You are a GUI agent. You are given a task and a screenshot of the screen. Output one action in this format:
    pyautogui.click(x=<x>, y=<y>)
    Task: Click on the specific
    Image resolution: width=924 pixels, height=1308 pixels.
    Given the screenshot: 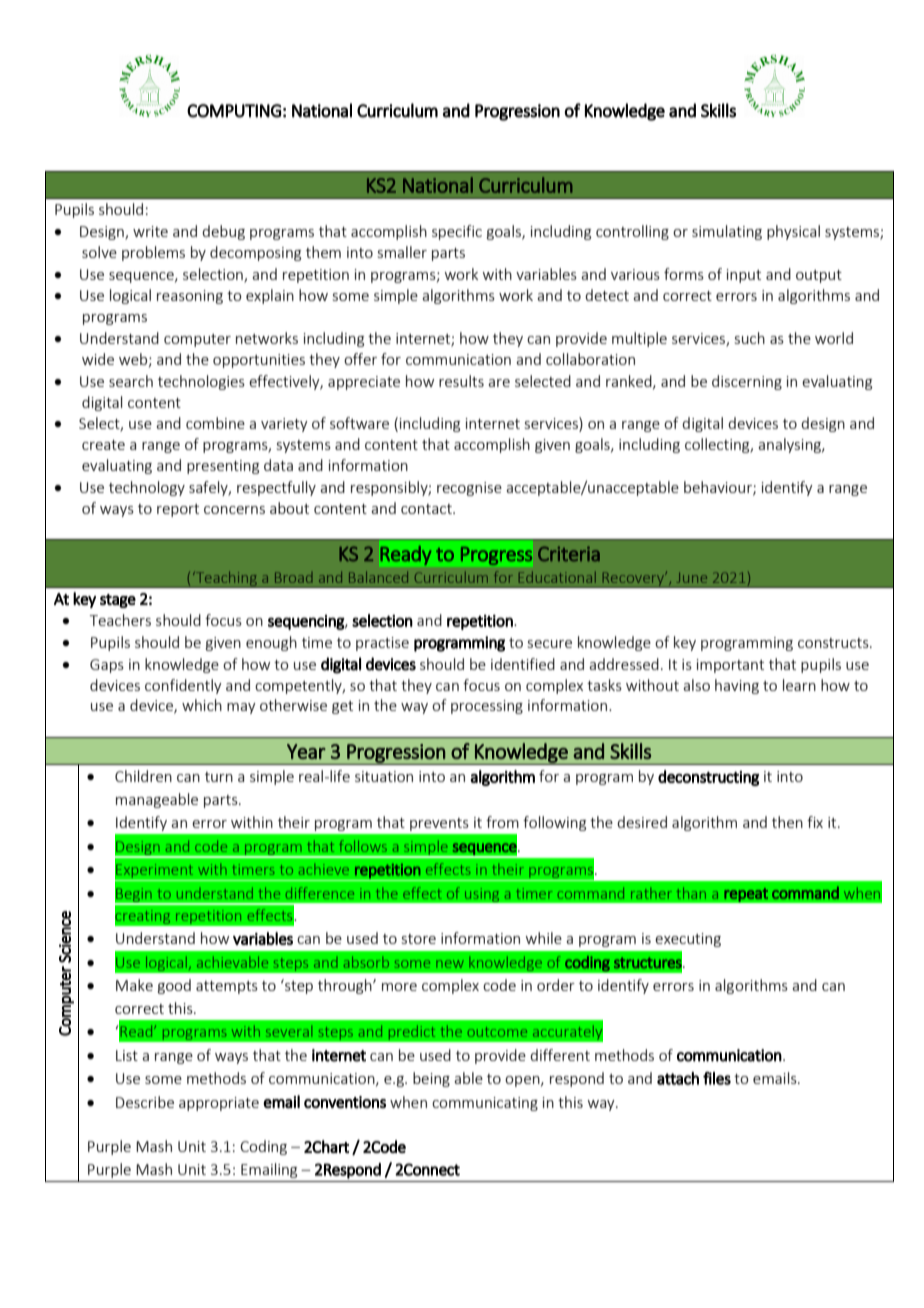 What is the action you would take?
    pyautogui.click(x=457, y=232)
